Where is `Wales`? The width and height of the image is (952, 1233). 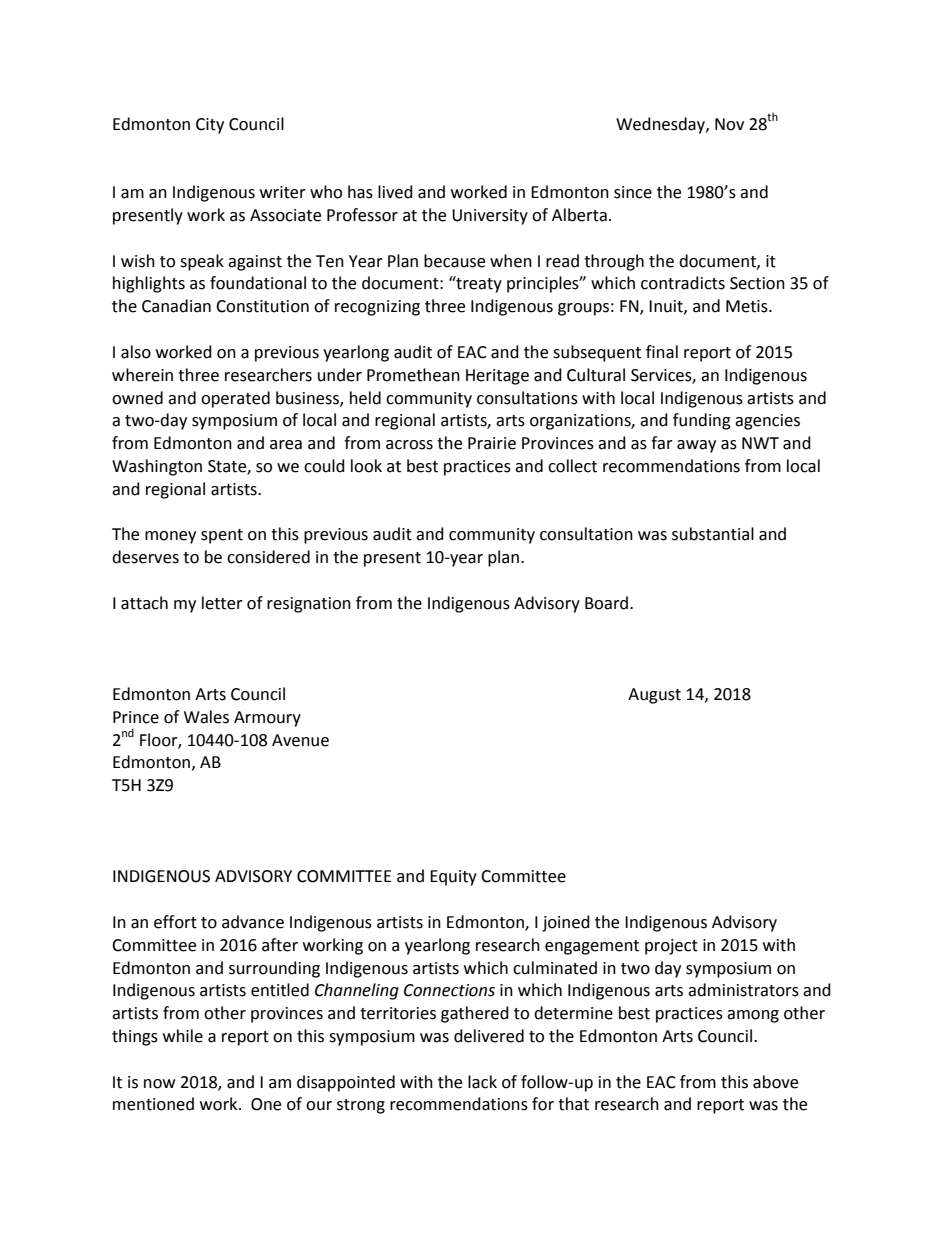
Wales is located at coordinates (206, 717).
